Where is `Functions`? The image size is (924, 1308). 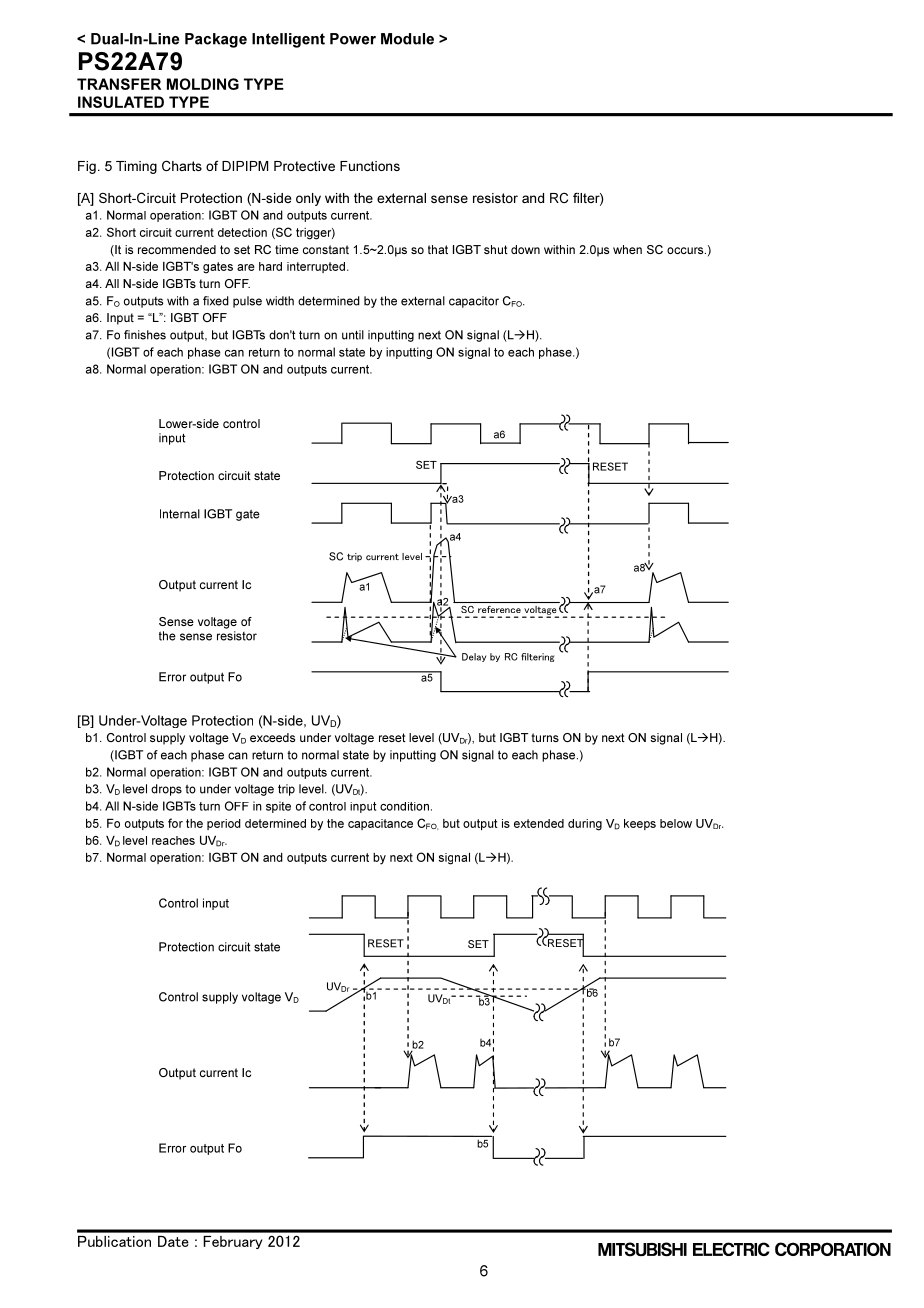 Functions is located at coordinates (370, 166).
